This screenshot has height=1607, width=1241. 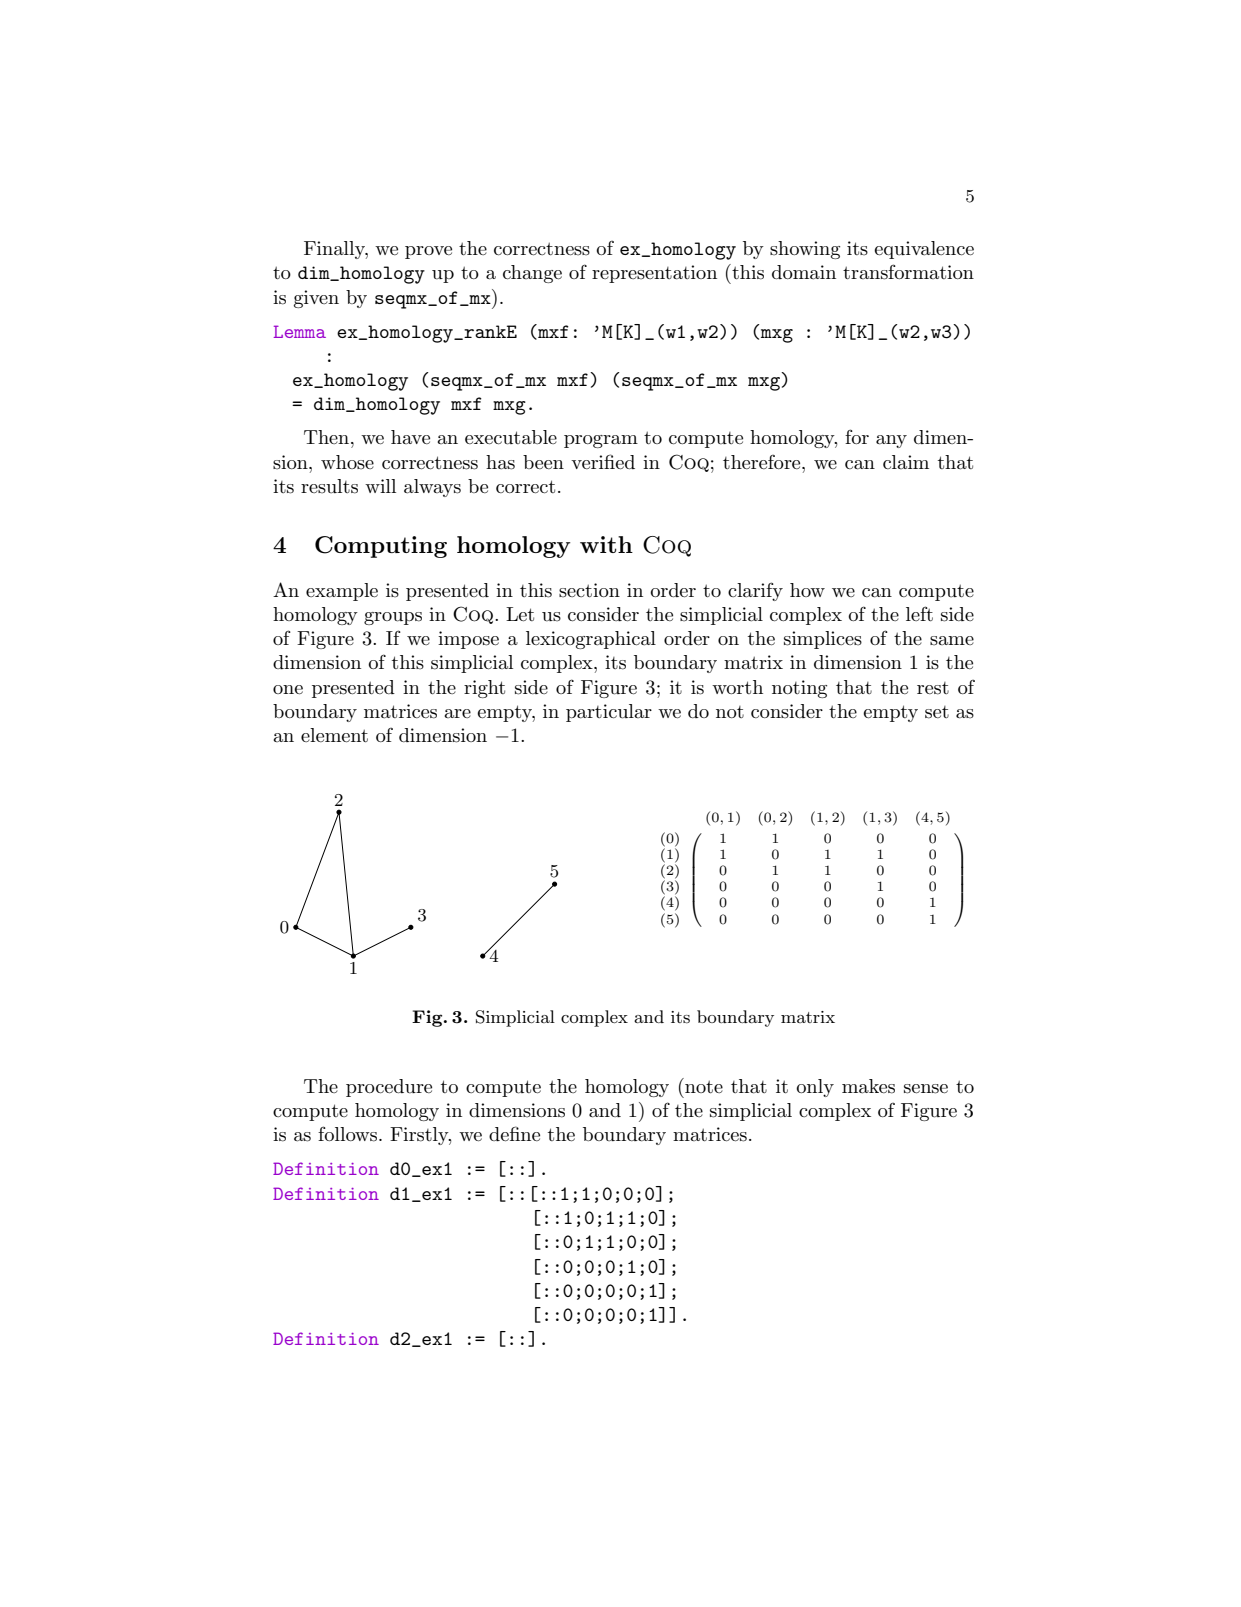 What do you see at coordinates (906, 462) in the screenshot?
I see `claim` at bounding box center [906, 462].
